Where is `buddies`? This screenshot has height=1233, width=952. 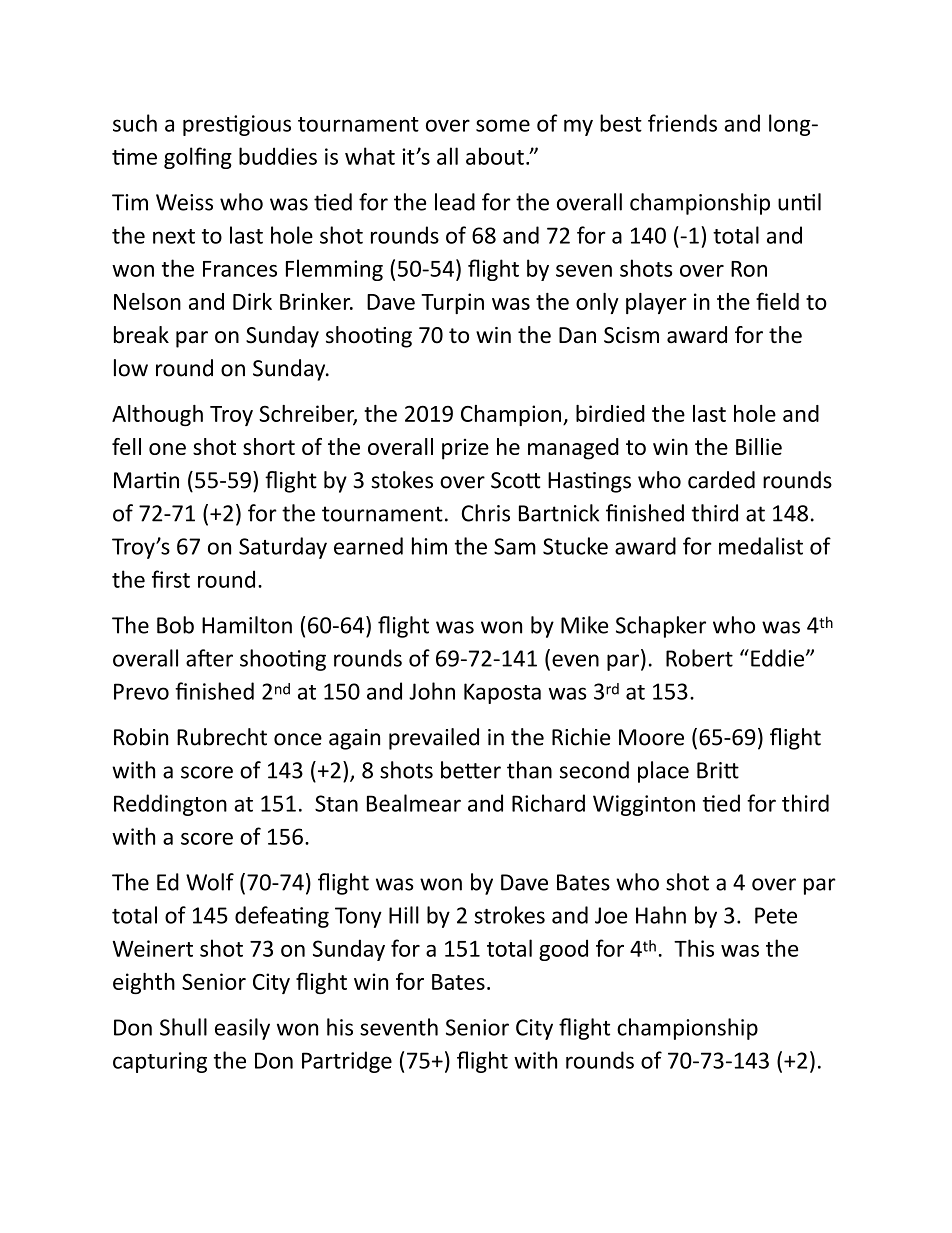
buddies is located at coordinates (278, 156).
